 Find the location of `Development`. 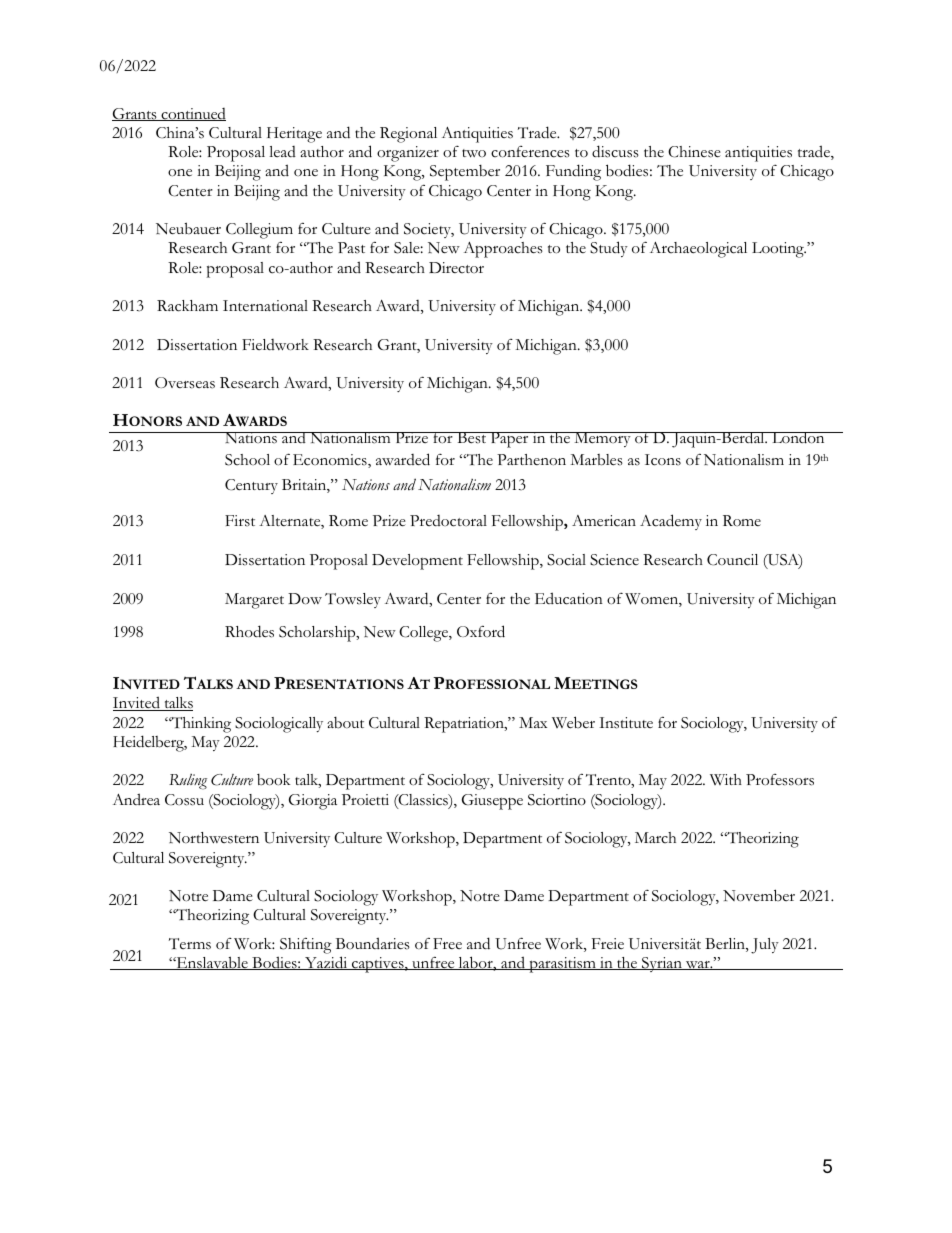

Development is located at coordinates (417, 562).
